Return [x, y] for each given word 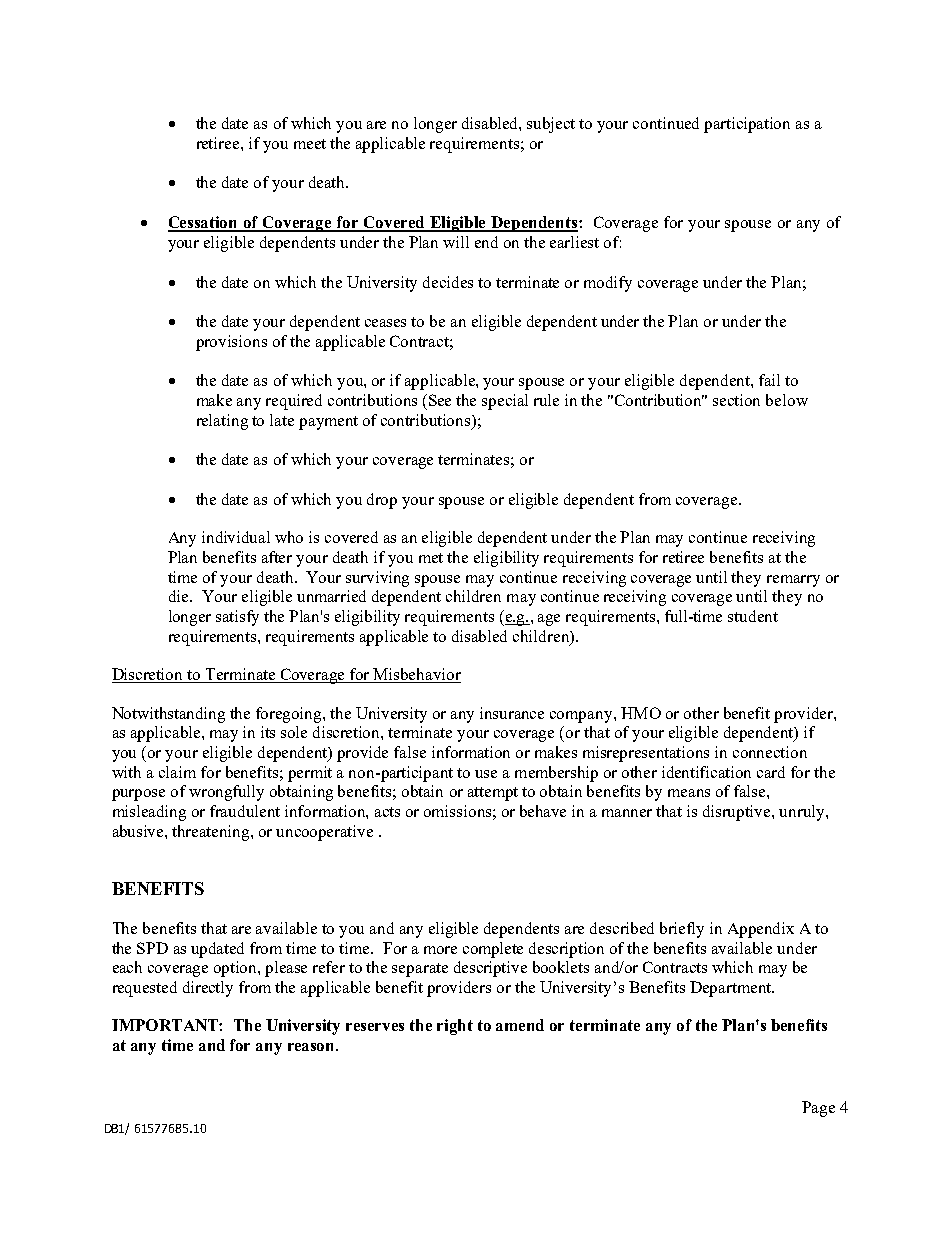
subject [551, 125]
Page [818, 1109]
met [431, 558]
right [455, 1027]
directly [208, 989]
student [753, 616]
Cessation [204, 223]
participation [747, 125]
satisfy [237, 618]
